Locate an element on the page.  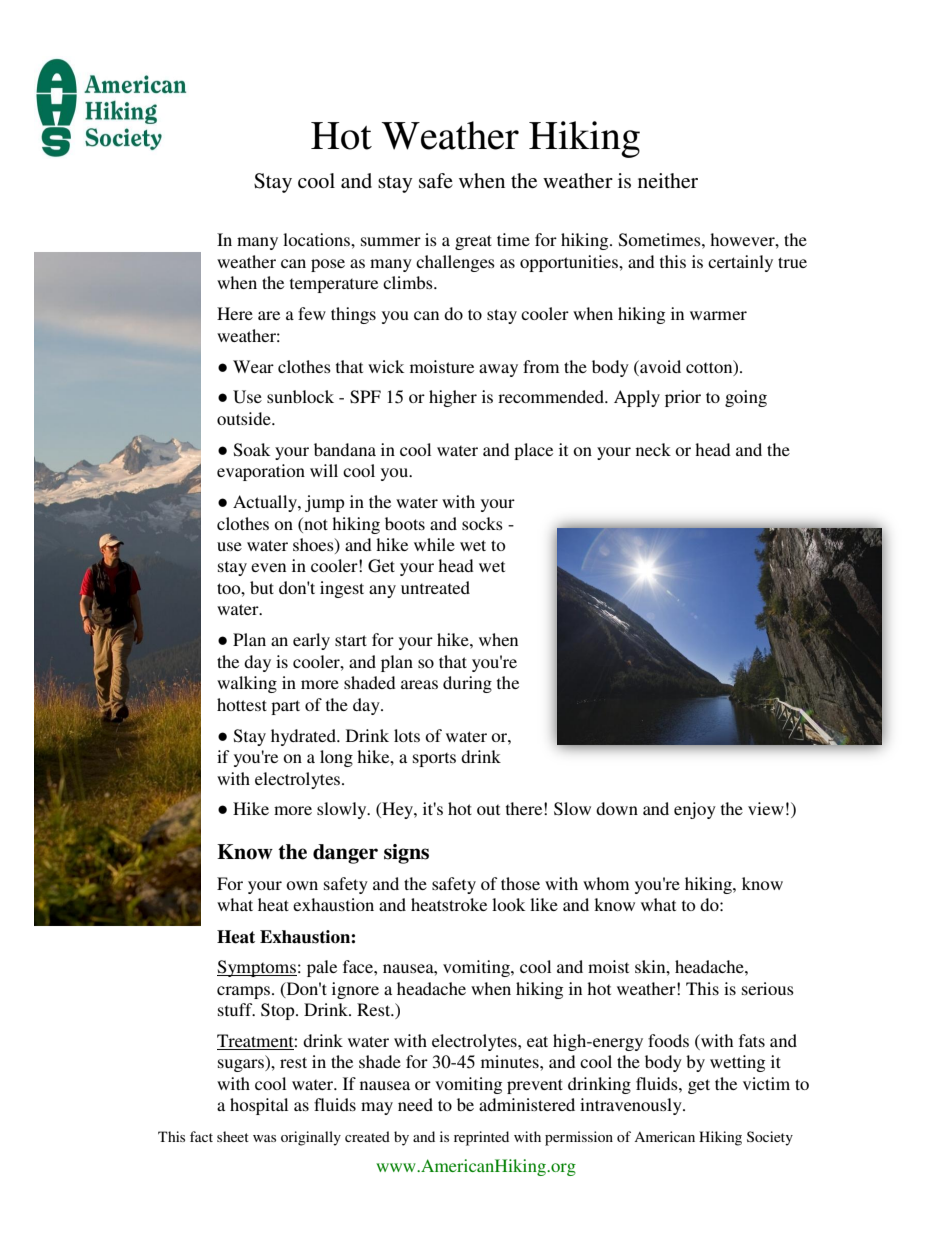
view is located at coordinates (766, 808).
